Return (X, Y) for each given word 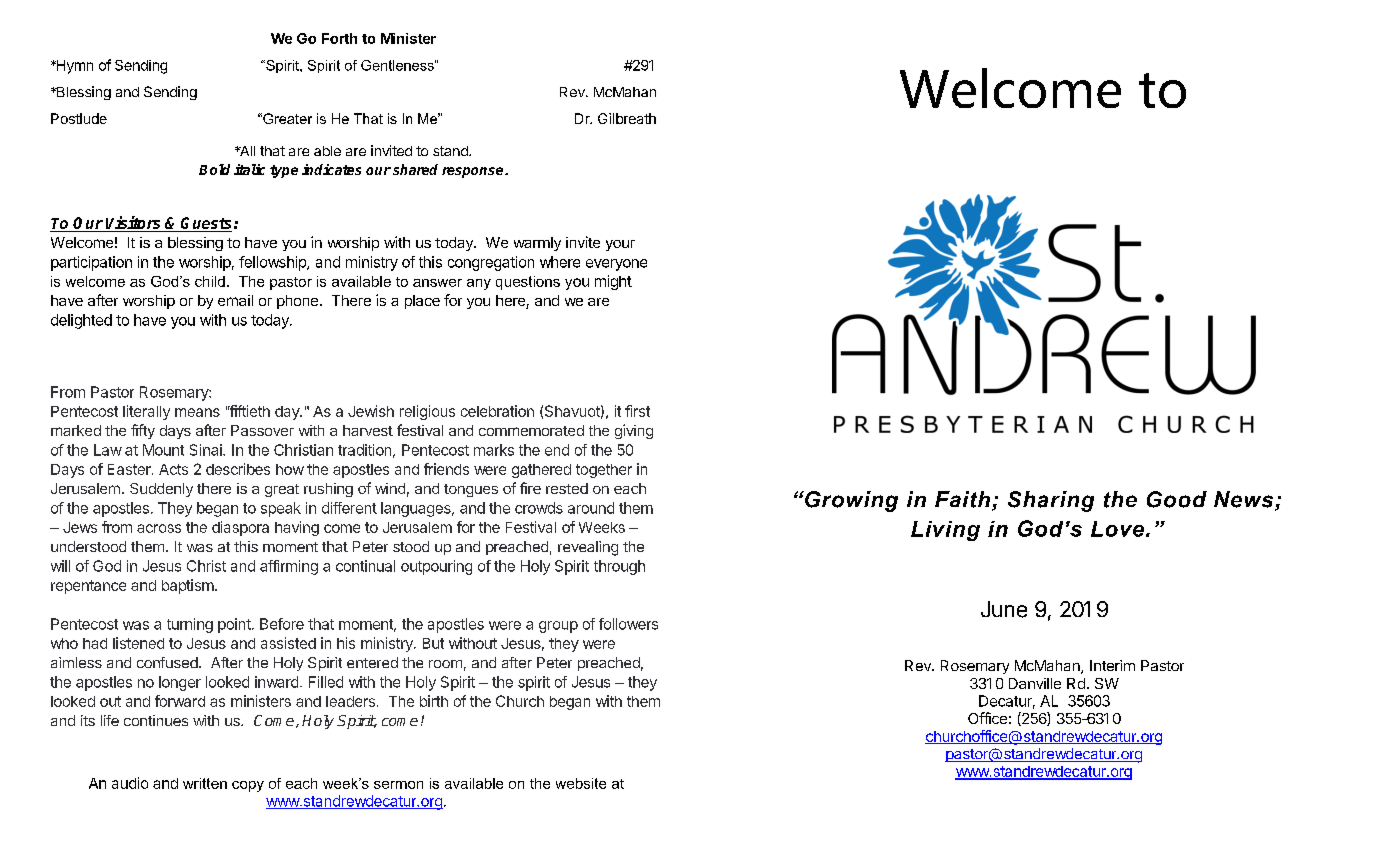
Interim (1112, 665)
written (205, 783)
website (581, 783)
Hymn (73, 67)
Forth (339, 38)
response (474, 172)
